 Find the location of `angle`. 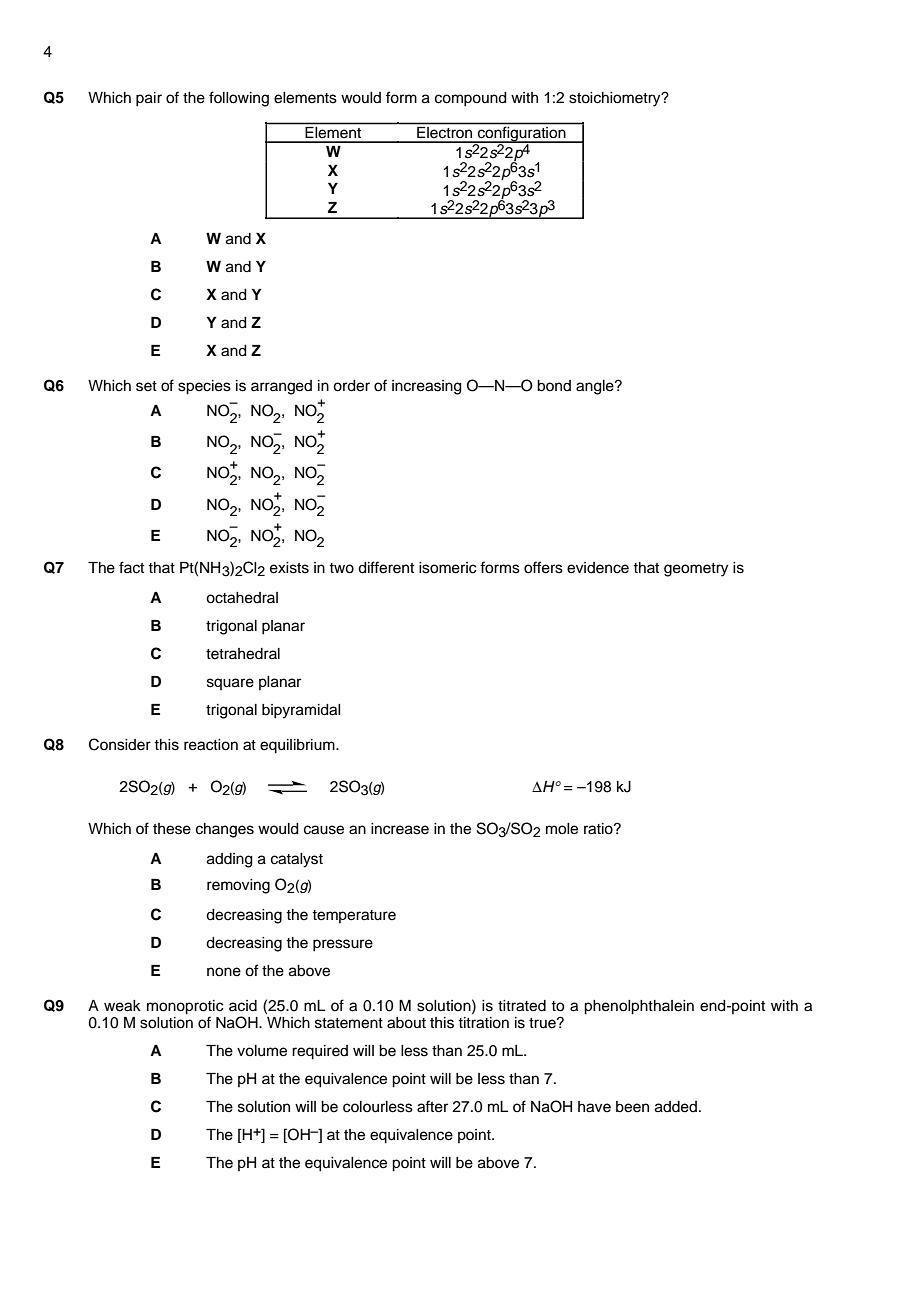

angle is located at coordinates (596, 387).
